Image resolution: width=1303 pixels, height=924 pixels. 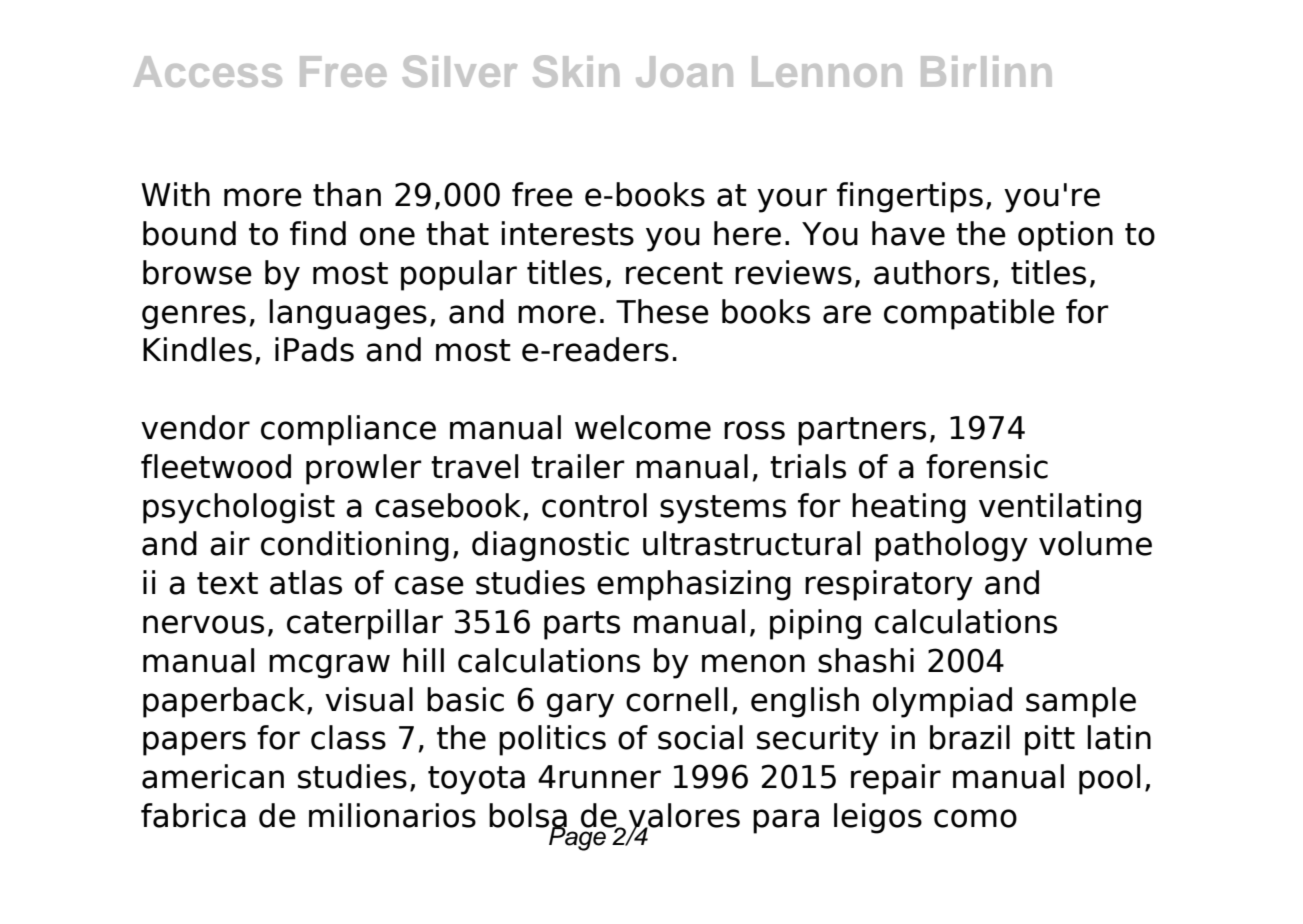 I want to click on forensic, so click(x=987, y=466).
